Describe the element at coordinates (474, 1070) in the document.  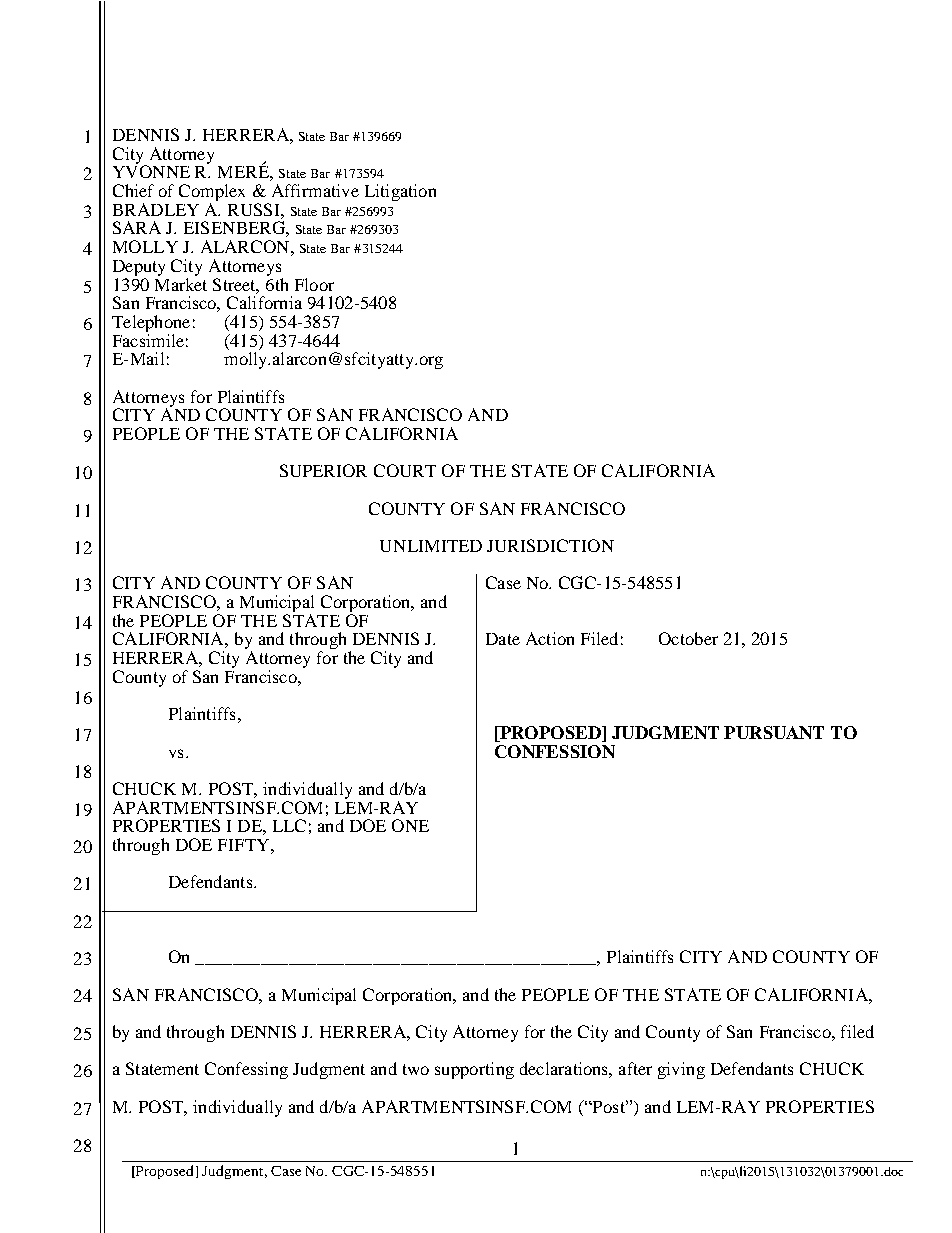
I see `supporting` at that location.
